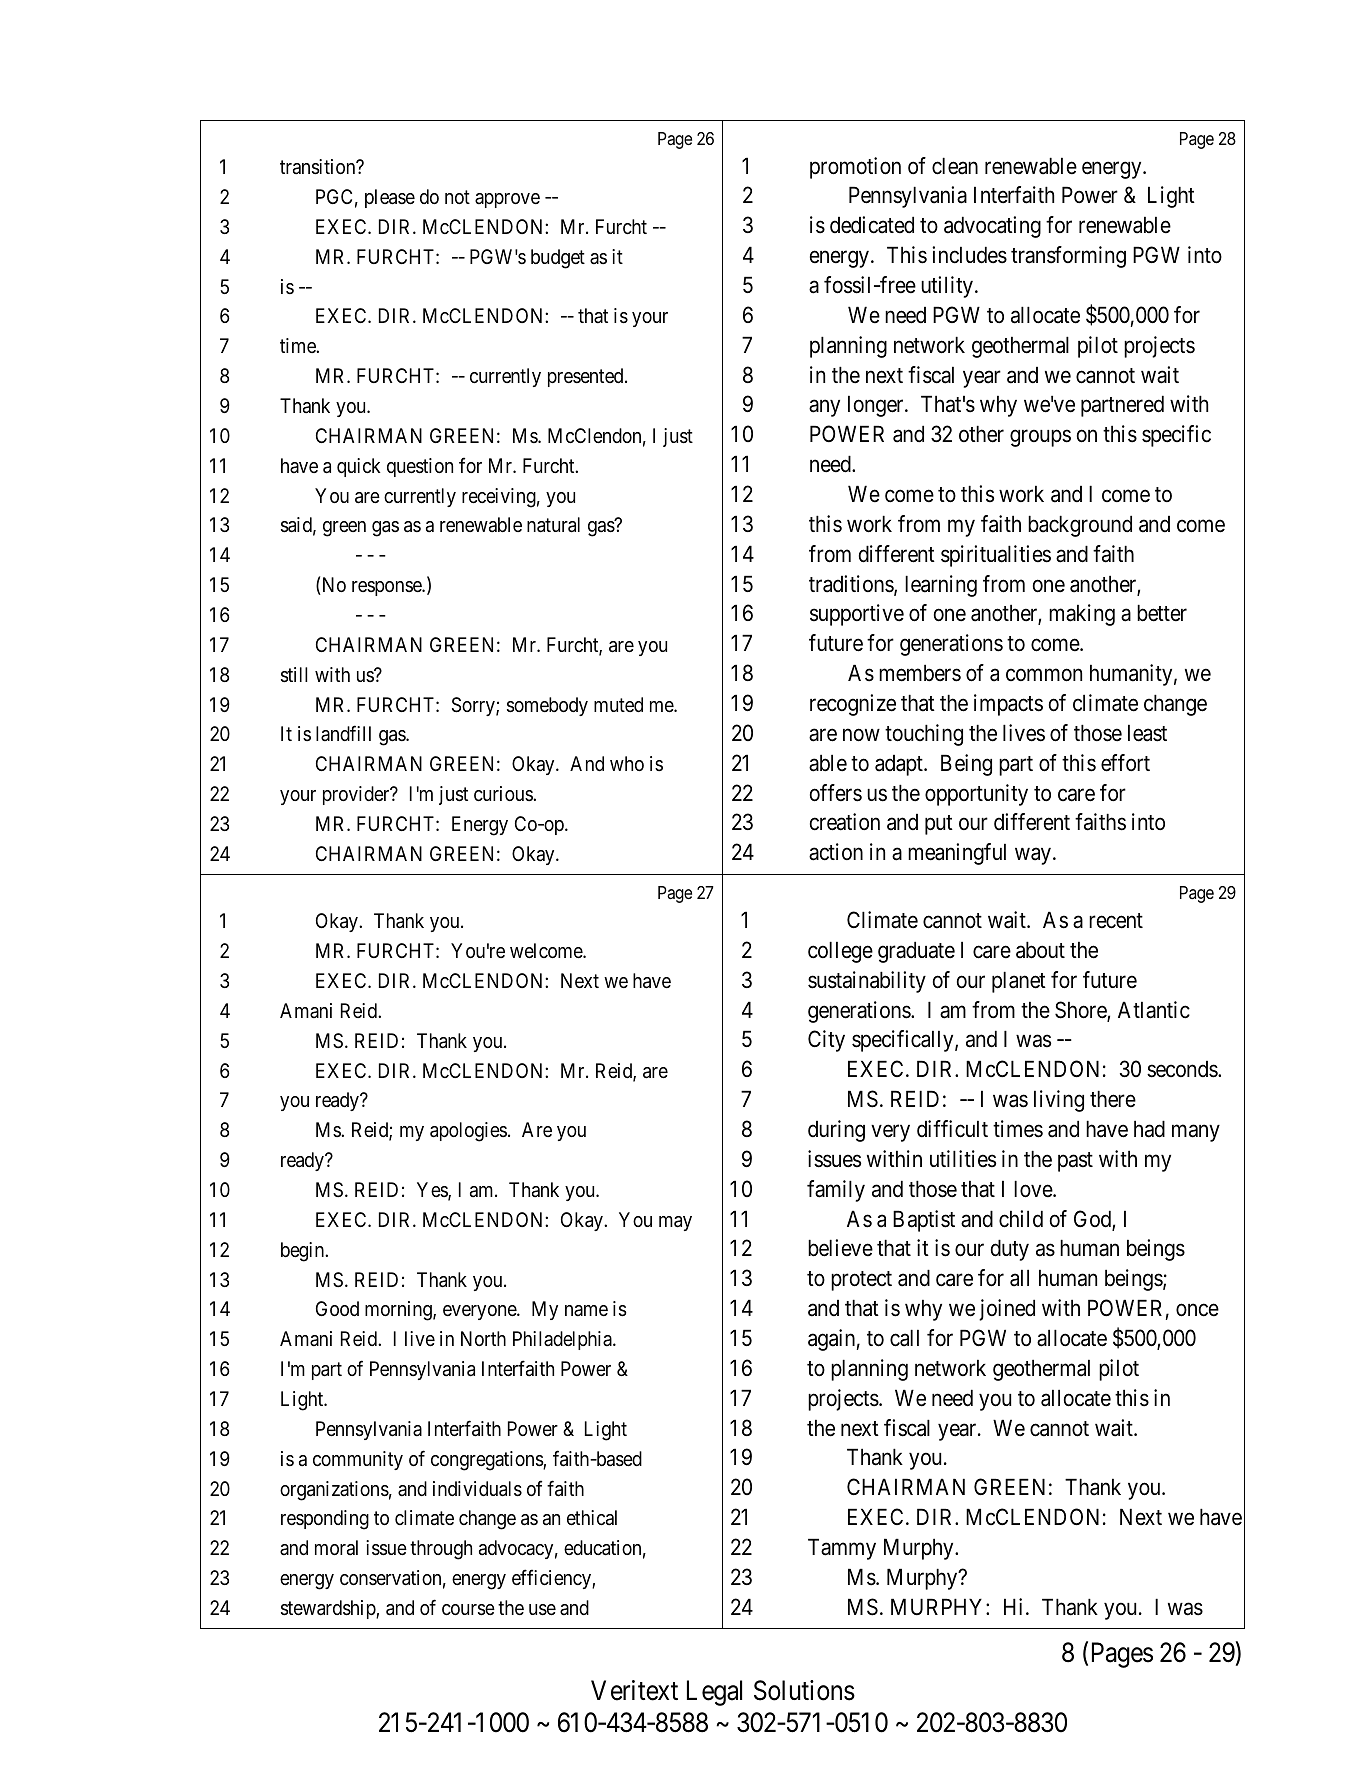 The width and height of the screenshot is (1364, 1765). Describe the element at coordinates (1068, 257) in the screenshot. I see `transforming` at that location.
